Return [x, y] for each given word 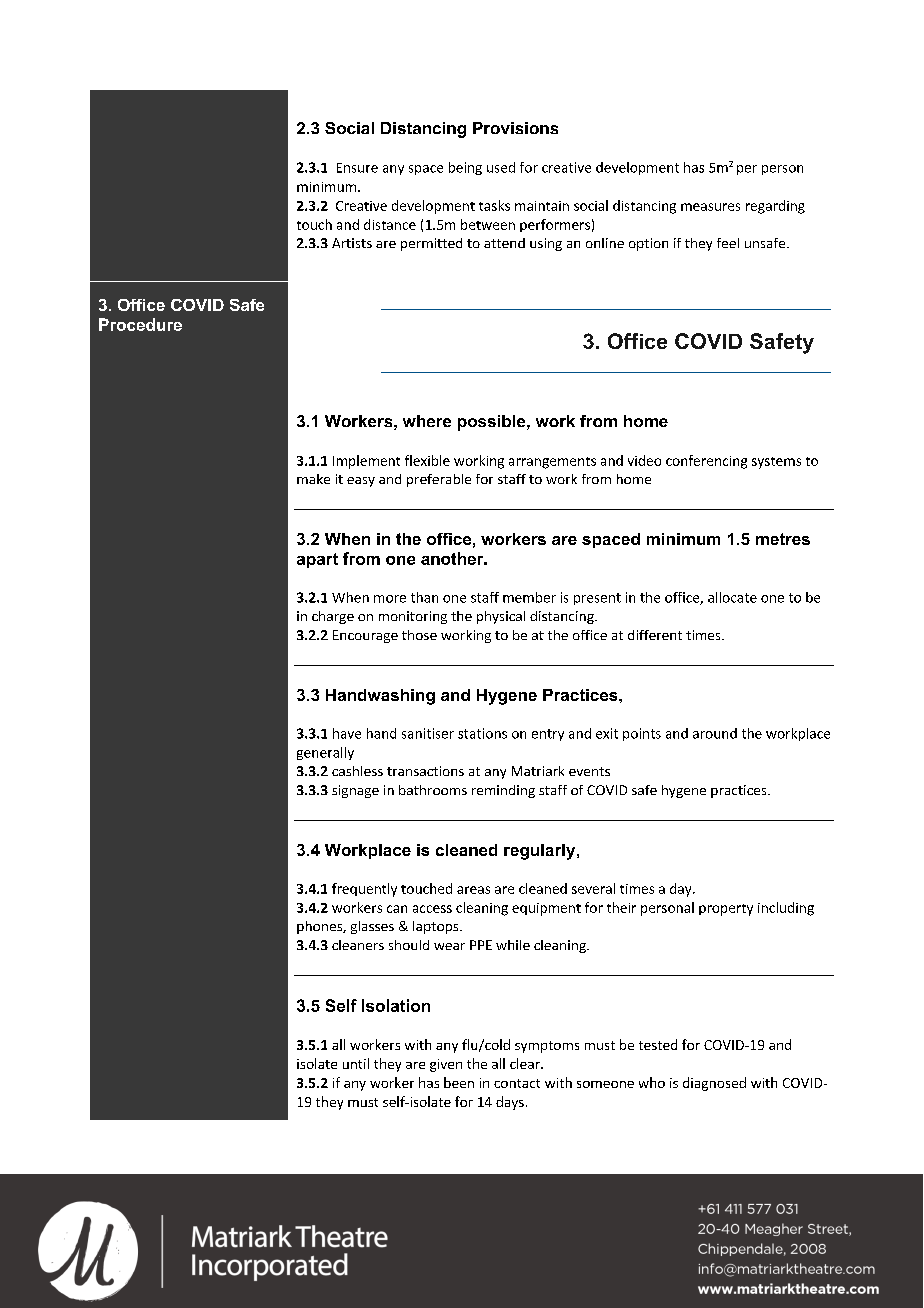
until [356, 1063]
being [465, 168]
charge [333, 617]
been [459, 1082]
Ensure [357, 168]
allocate [732, 597]
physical [501, 617]
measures [710, 207]
